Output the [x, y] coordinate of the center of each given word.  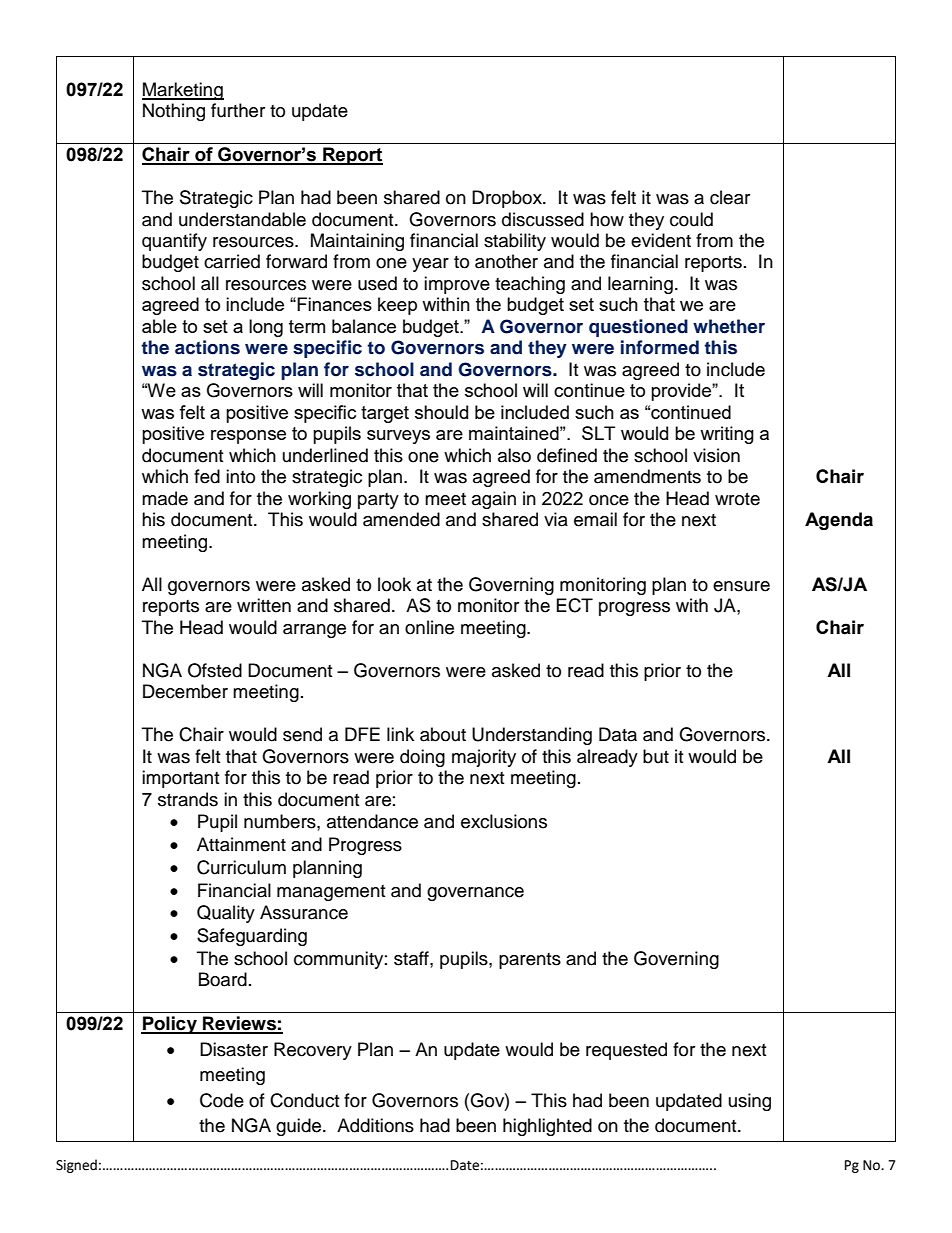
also [514, 455]
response [248, 437]
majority [484, 758]
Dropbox [508, 199]
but [656, 756]
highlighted [547, 1127]
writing [727, 435]
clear [730, 197]
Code [222, 1100]
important [180, 779]
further [238, 110]
